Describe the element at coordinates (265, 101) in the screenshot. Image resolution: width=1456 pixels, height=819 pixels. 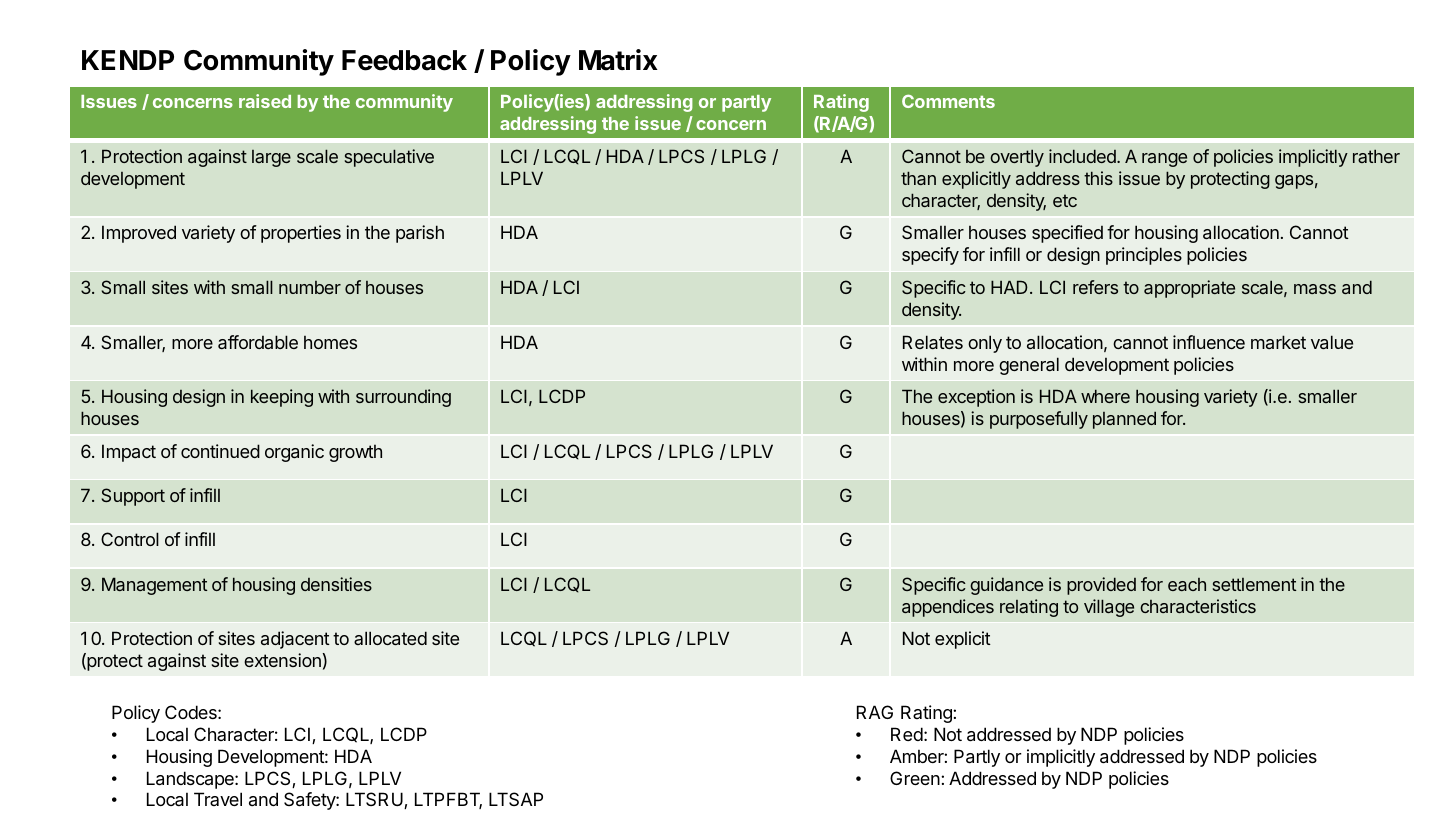
I see `raised` at that location.
